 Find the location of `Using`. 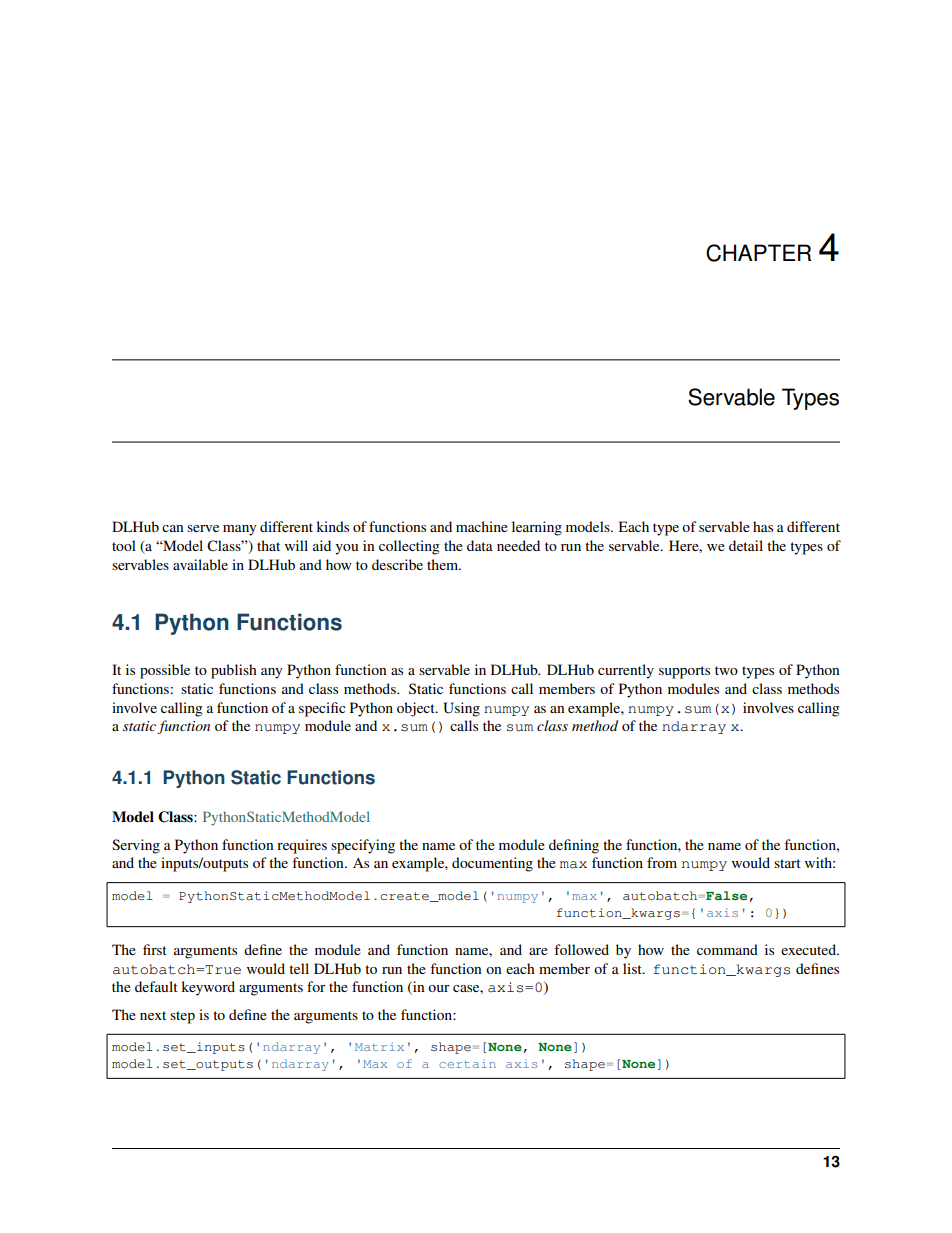

Using is located at coordinates (461, 709).
